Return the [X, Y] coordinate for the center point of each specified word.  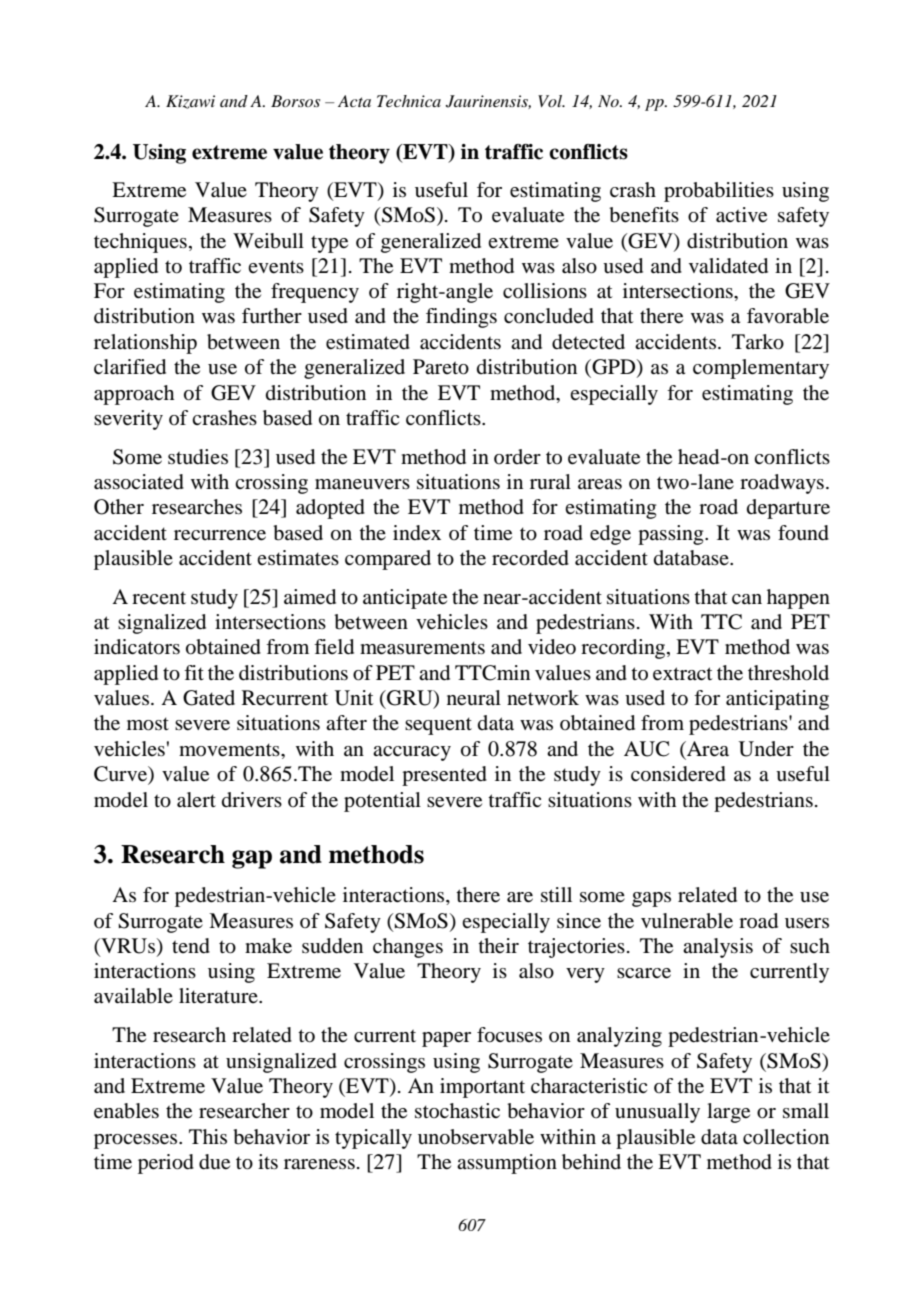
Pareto [441, 367]
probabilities [719, 192]
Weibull [268, 241]
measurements [422, 648]
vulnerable [687, 921]
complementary [761, 369]
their [498, 946]
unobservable [476, 1137]
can [747, 599]
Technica [409, 101]
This [208, 1136]
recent [159, 598]
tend [191, 946]
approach [134, 395]
